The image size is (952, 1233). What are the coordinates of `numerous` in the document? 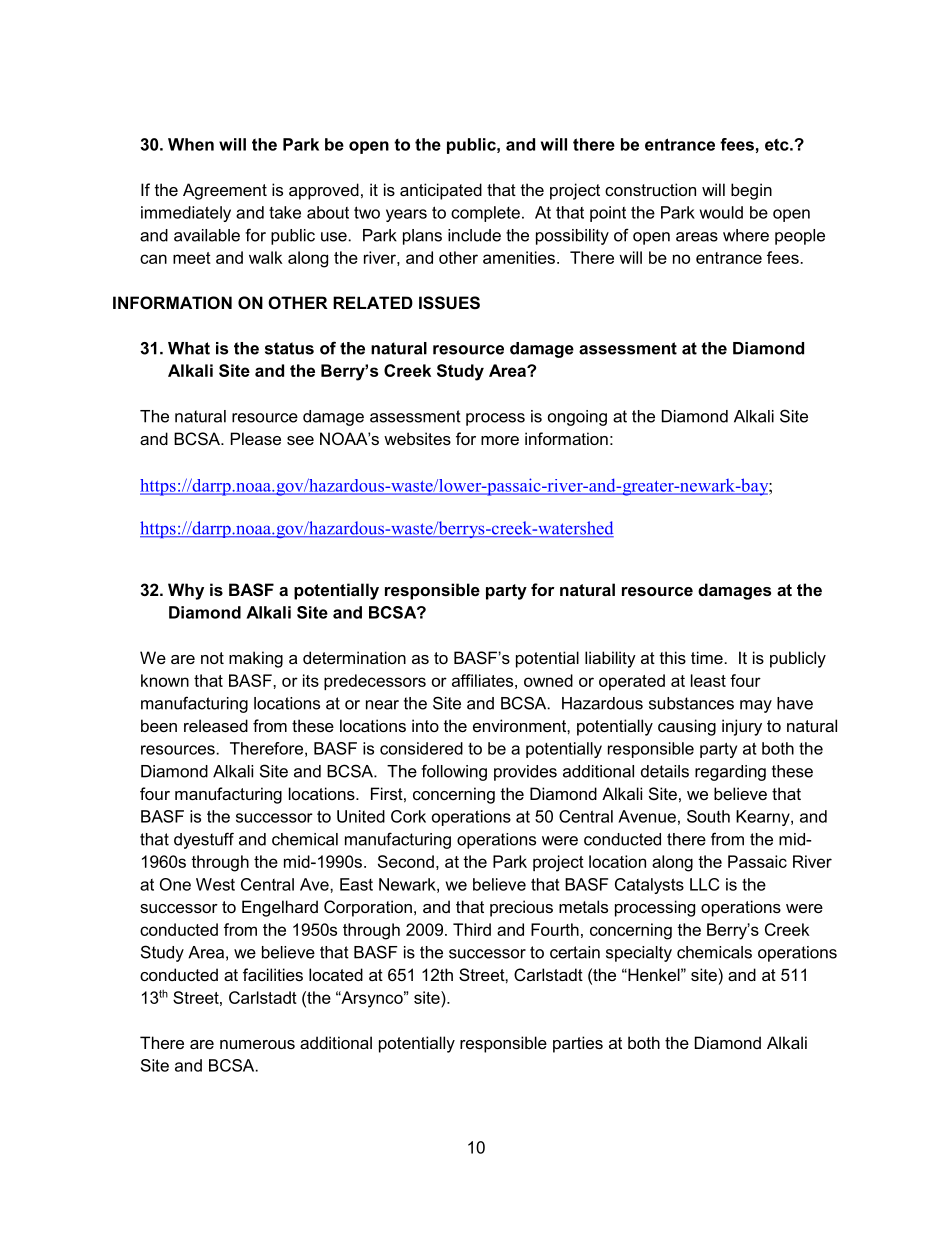 It's located at (257, 1044).
